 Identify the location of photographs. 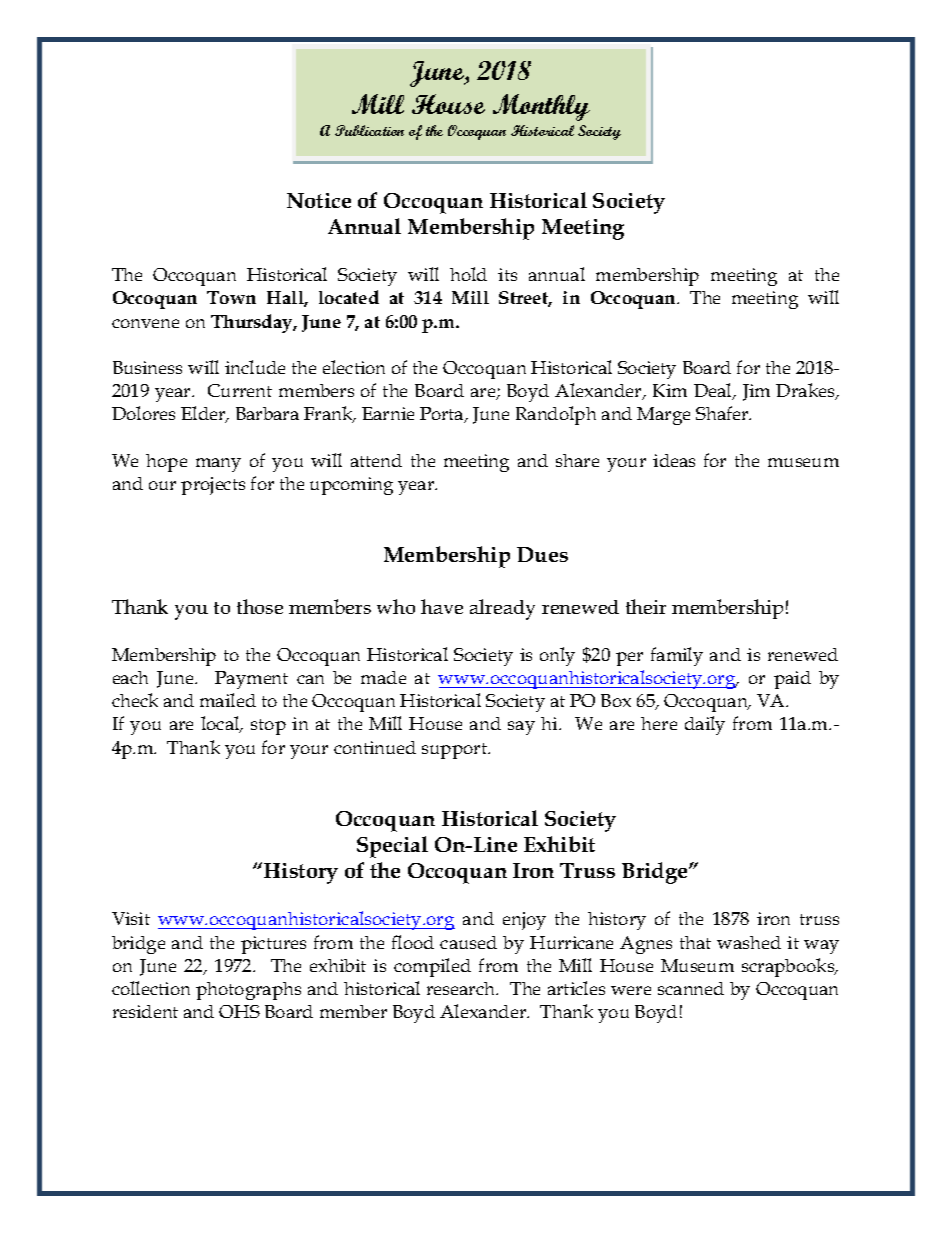
(248, 991).
